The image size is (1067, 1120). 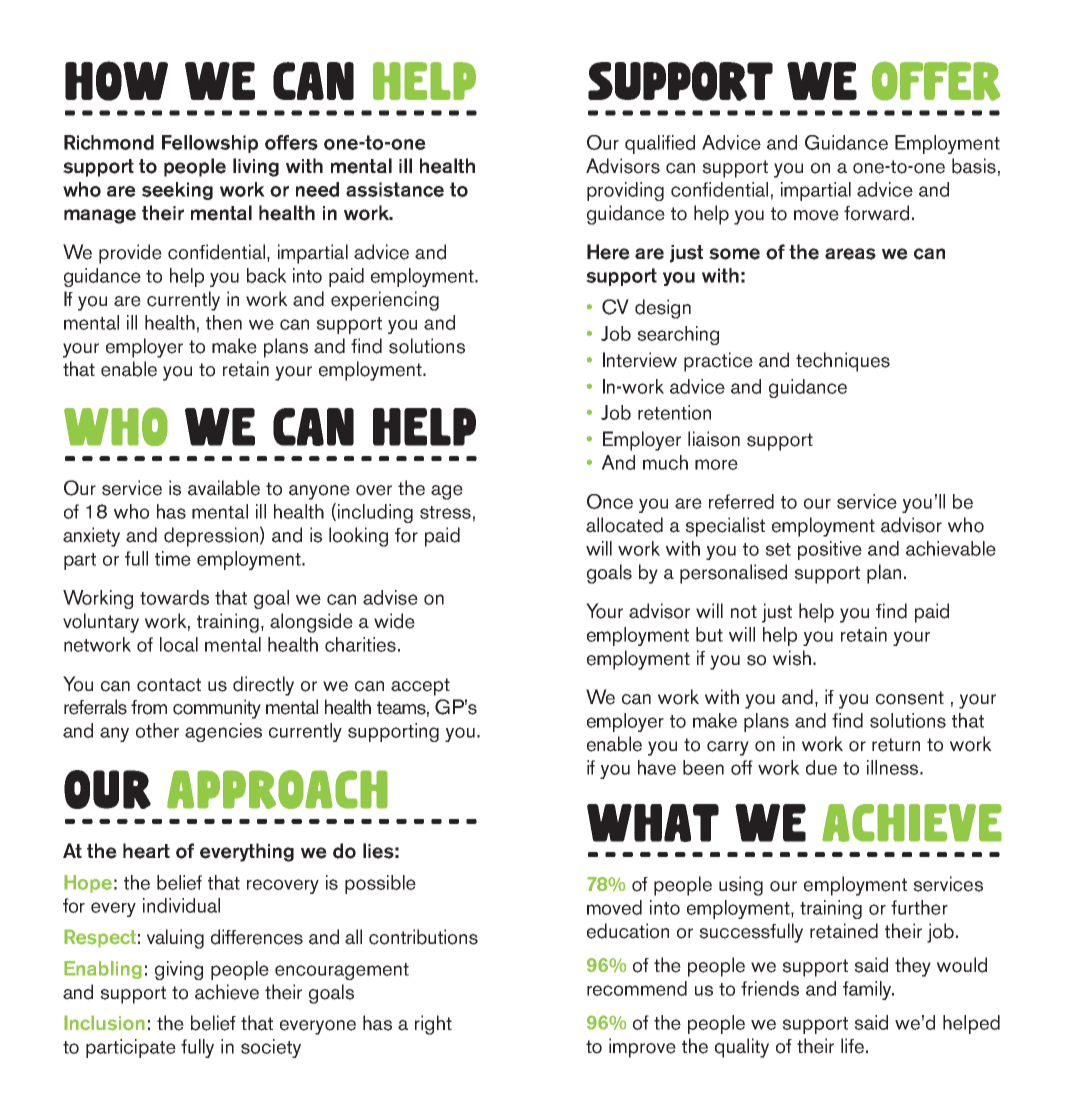 What do you see at coordinates (624, 525) in the image?
I see `allocated` at bounding box center [624, 525].
